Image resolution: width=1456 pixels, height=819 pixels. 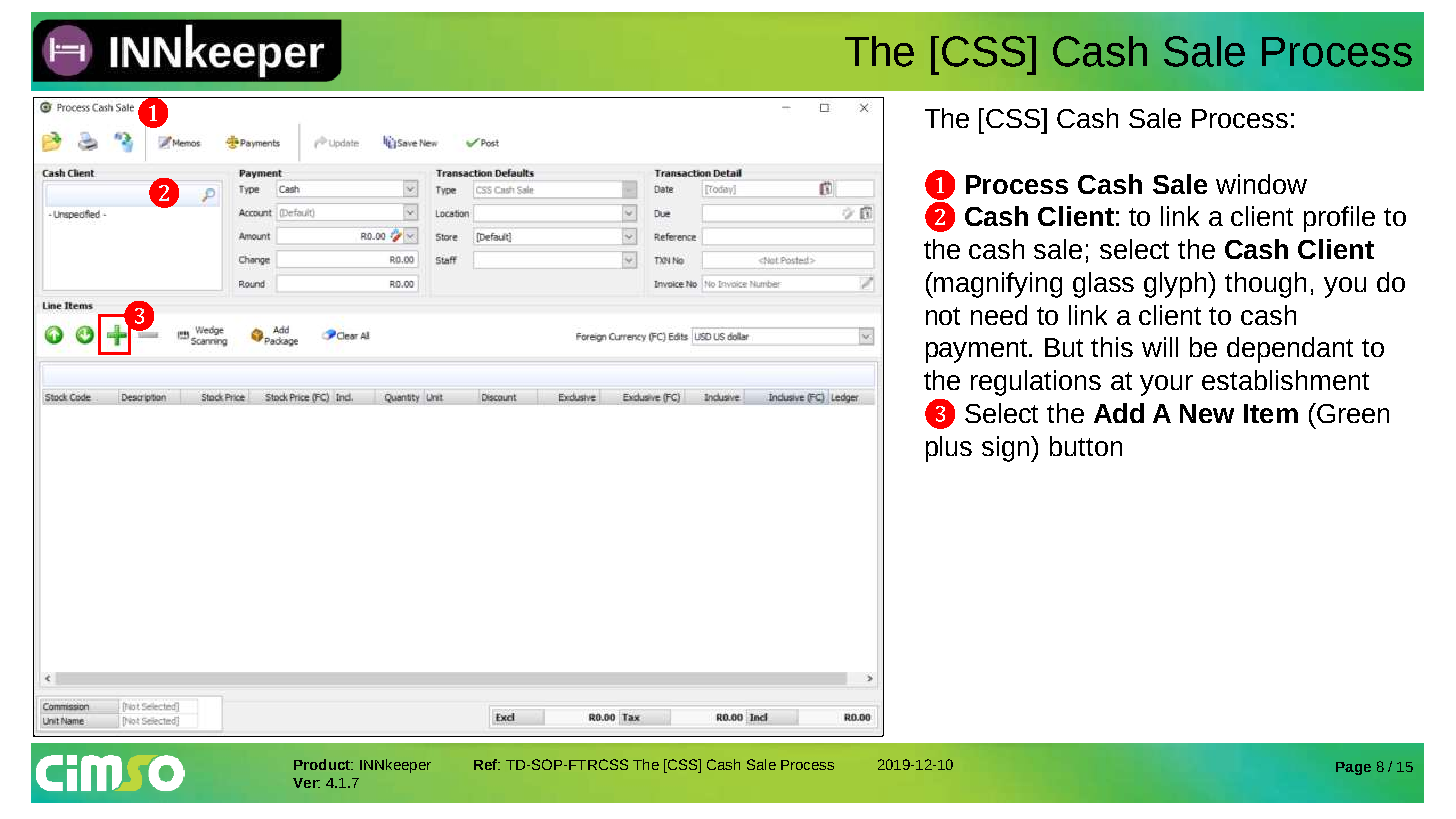 I want to click on plus, so click(x=949, y=449).
